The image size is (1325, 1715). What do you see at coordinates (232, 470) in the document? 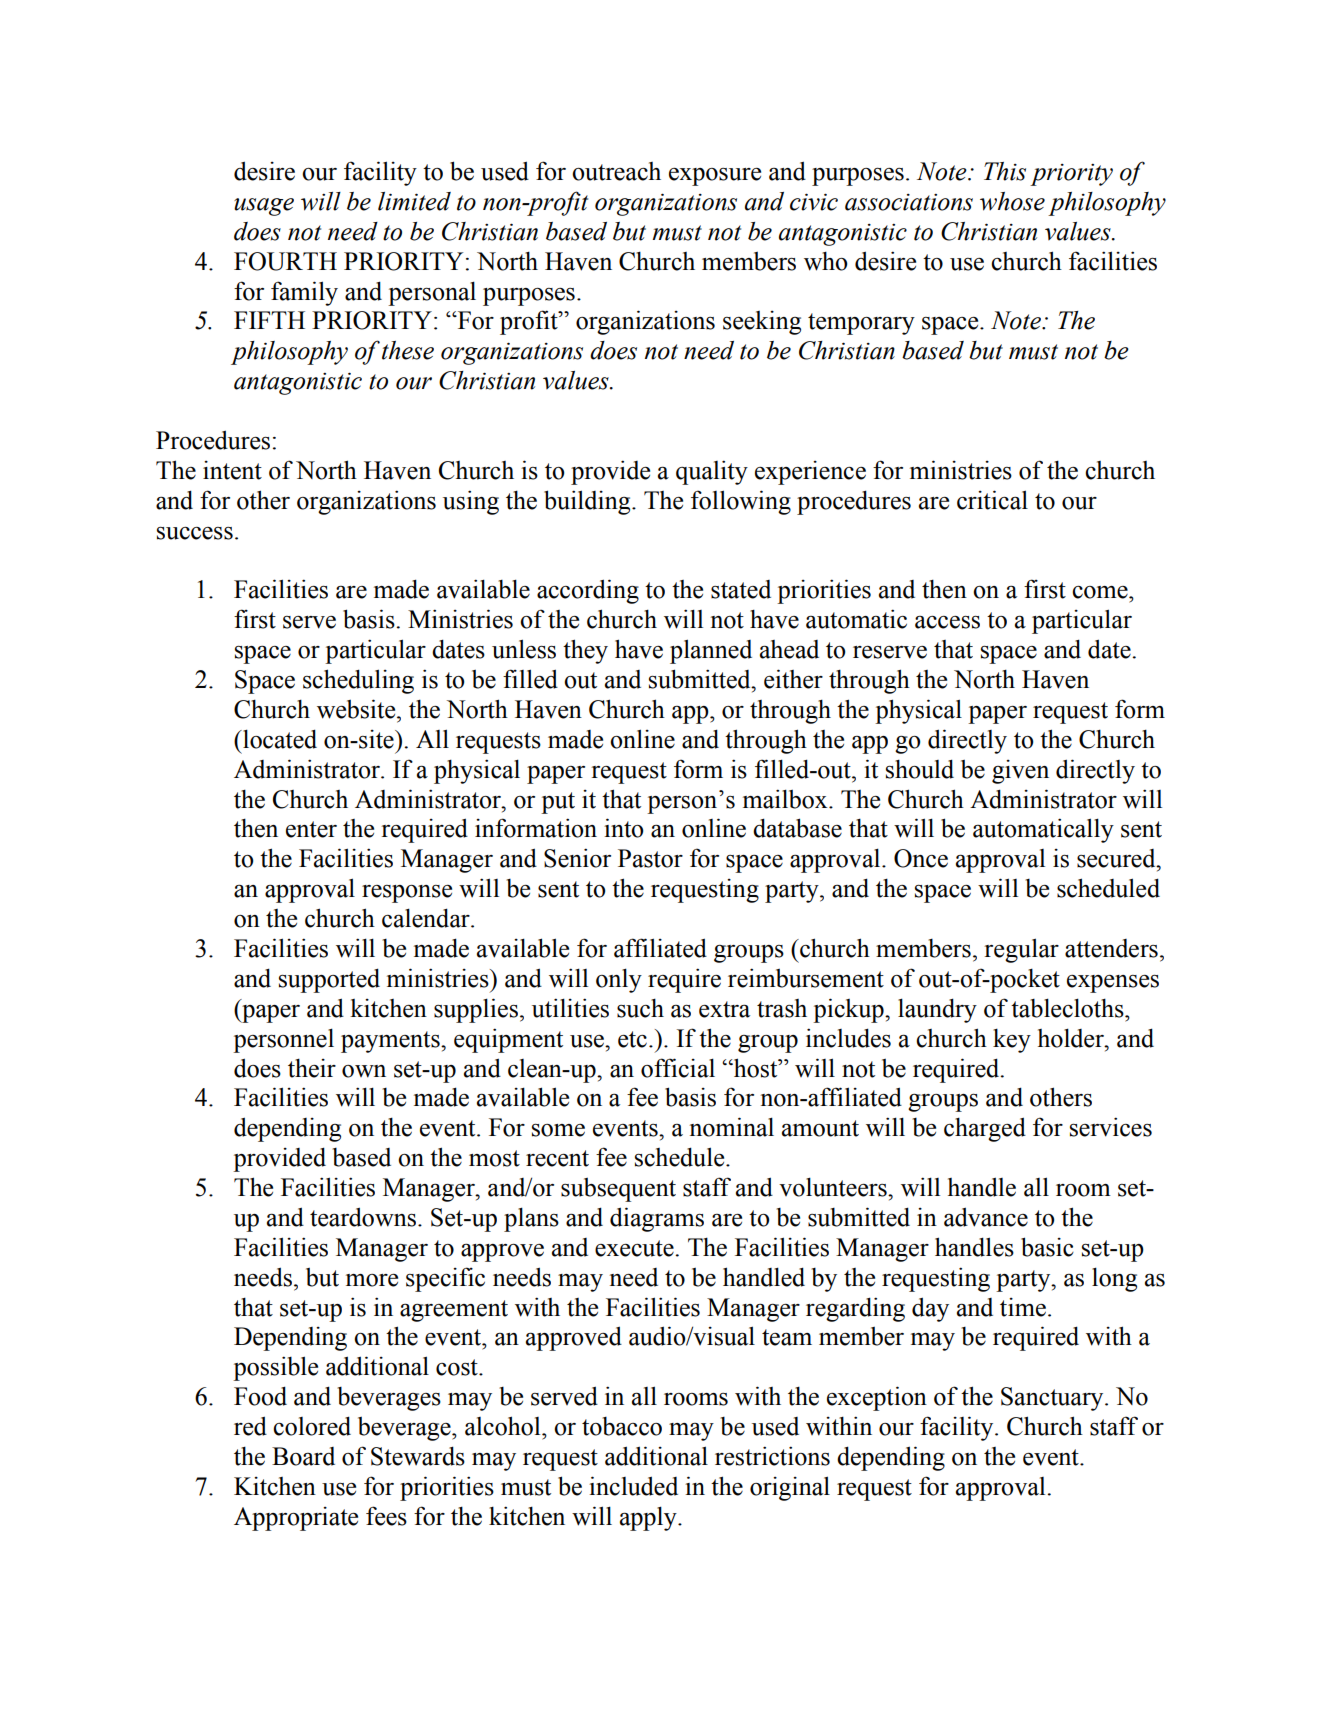
I see `intent` at bounding box center [232, 470].
